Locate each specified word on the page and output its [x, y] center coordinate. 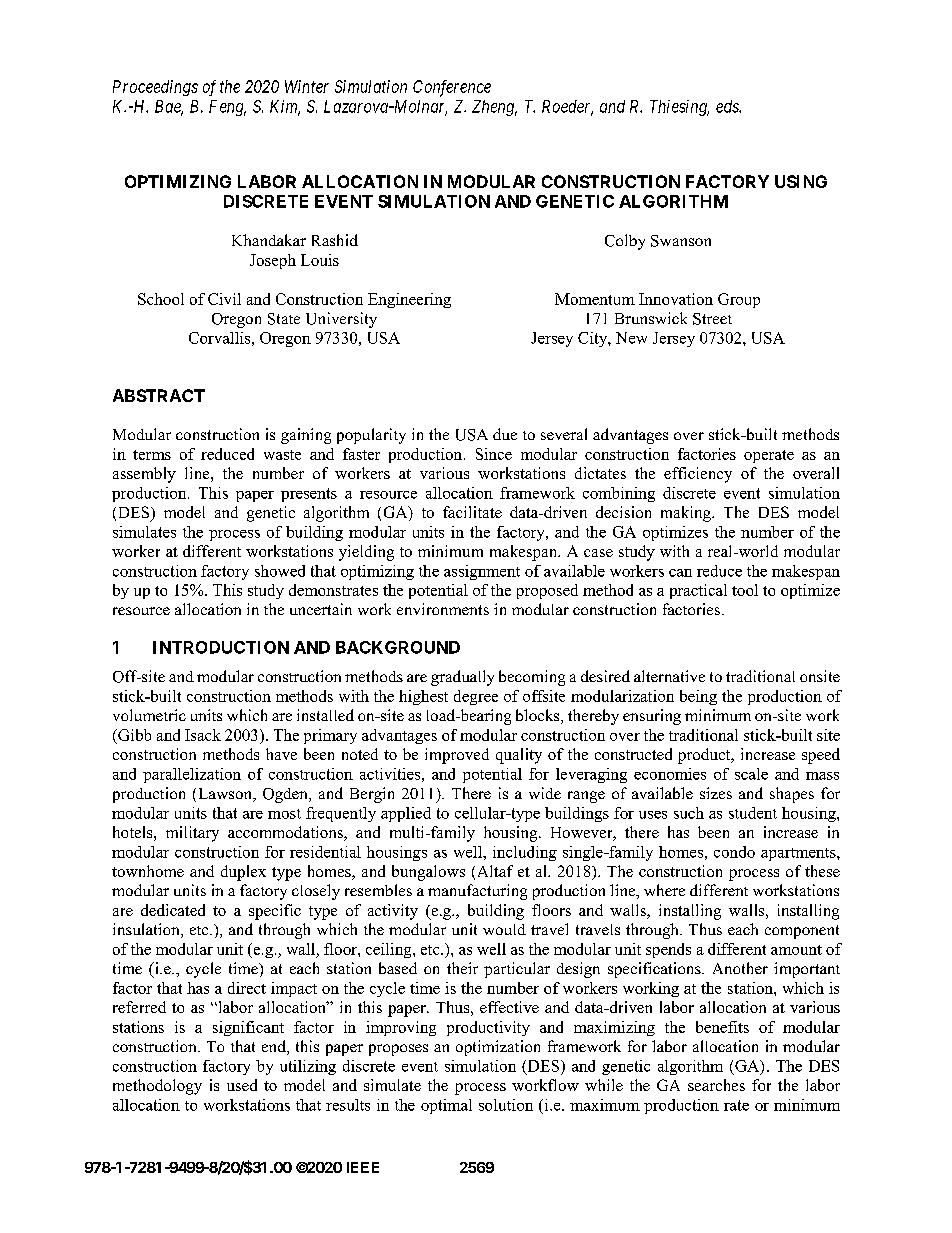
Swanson [681, 241]
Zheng [494, 108]
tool [745, 590]
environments [443, 609]
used [242, 1085]
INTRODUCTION [221, 647]
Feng [227, 108]
